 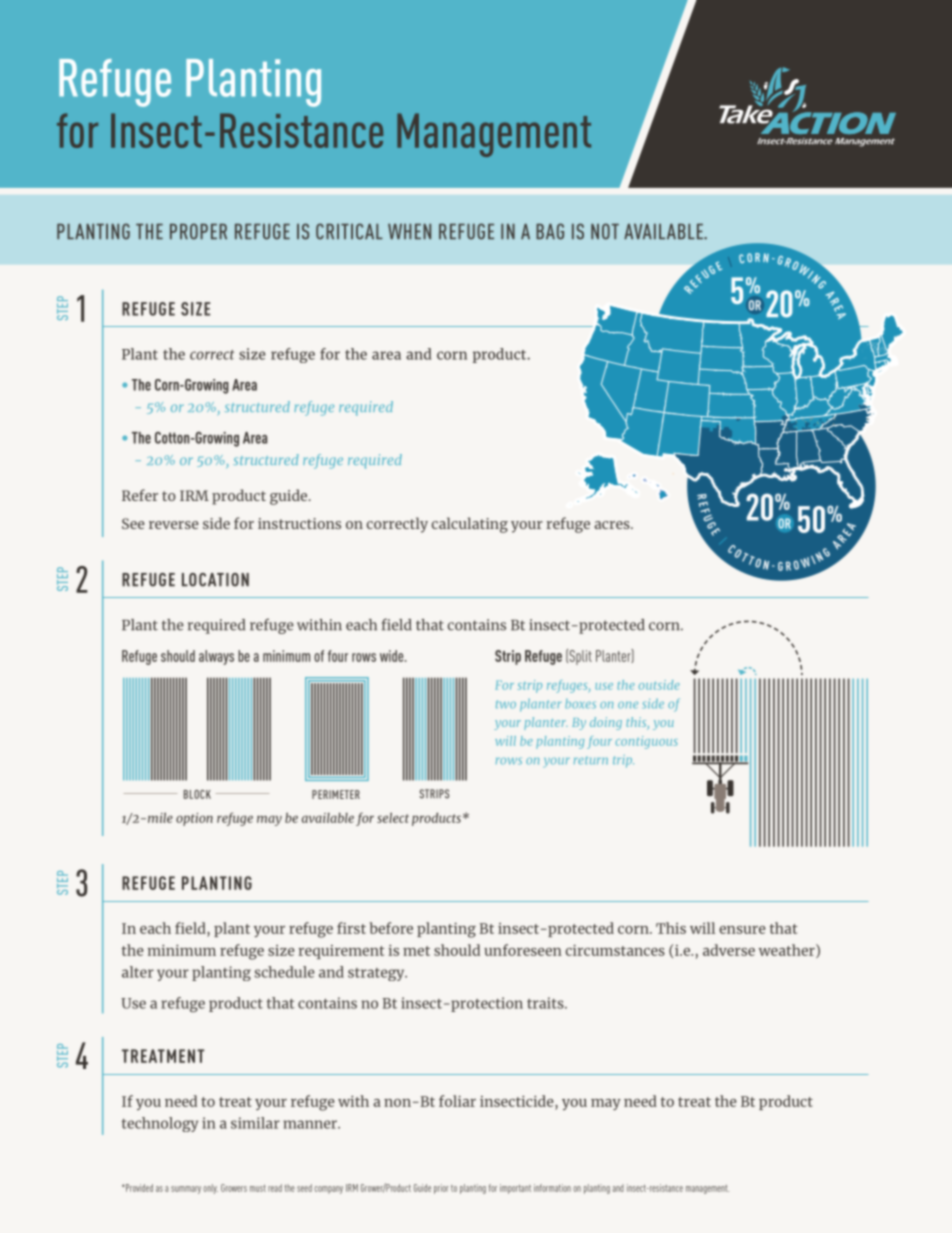 I want to click on only, so click(x=211, y=1189).
